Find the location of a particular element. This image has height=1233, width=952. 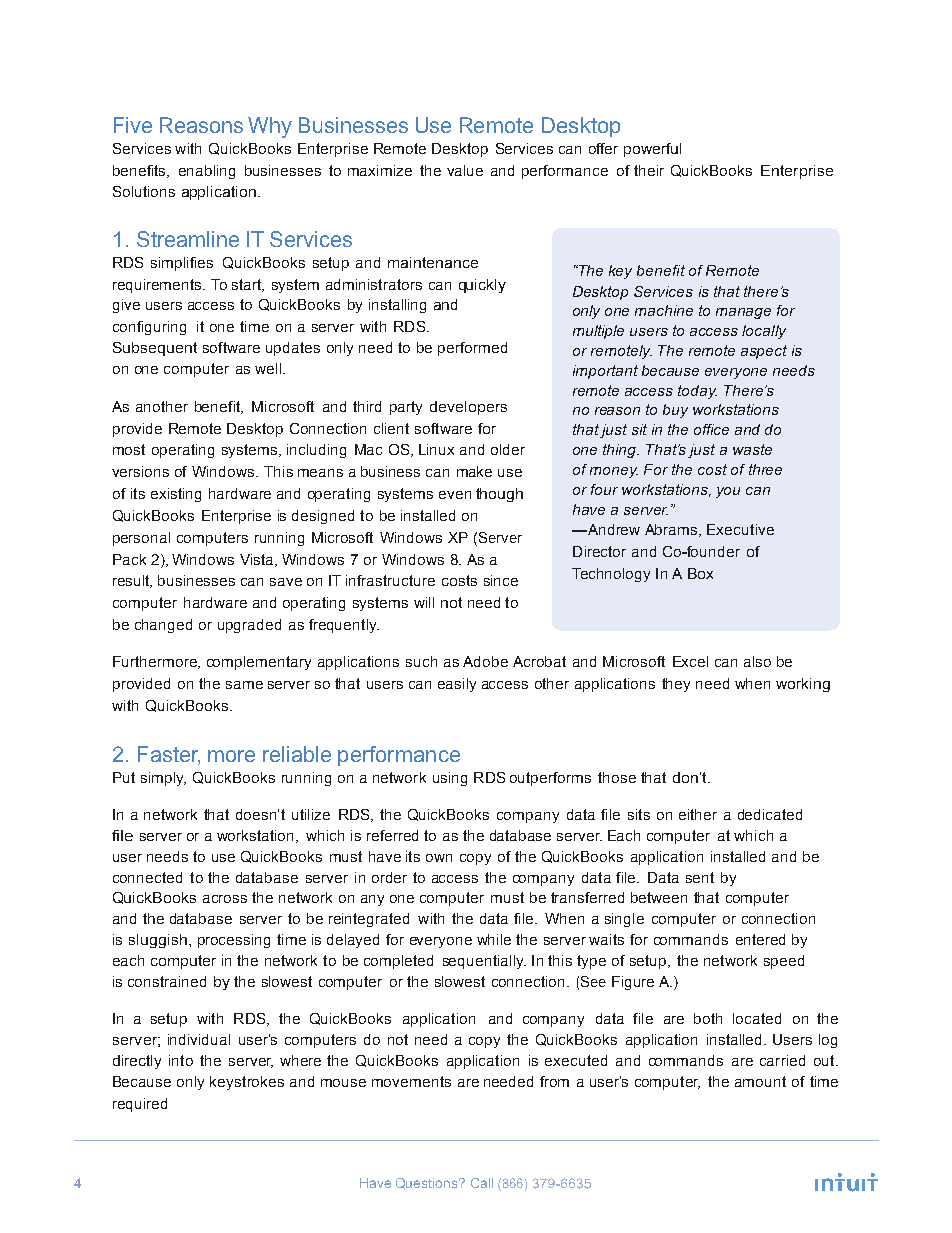

simply is located at coordinates (163, 779).
